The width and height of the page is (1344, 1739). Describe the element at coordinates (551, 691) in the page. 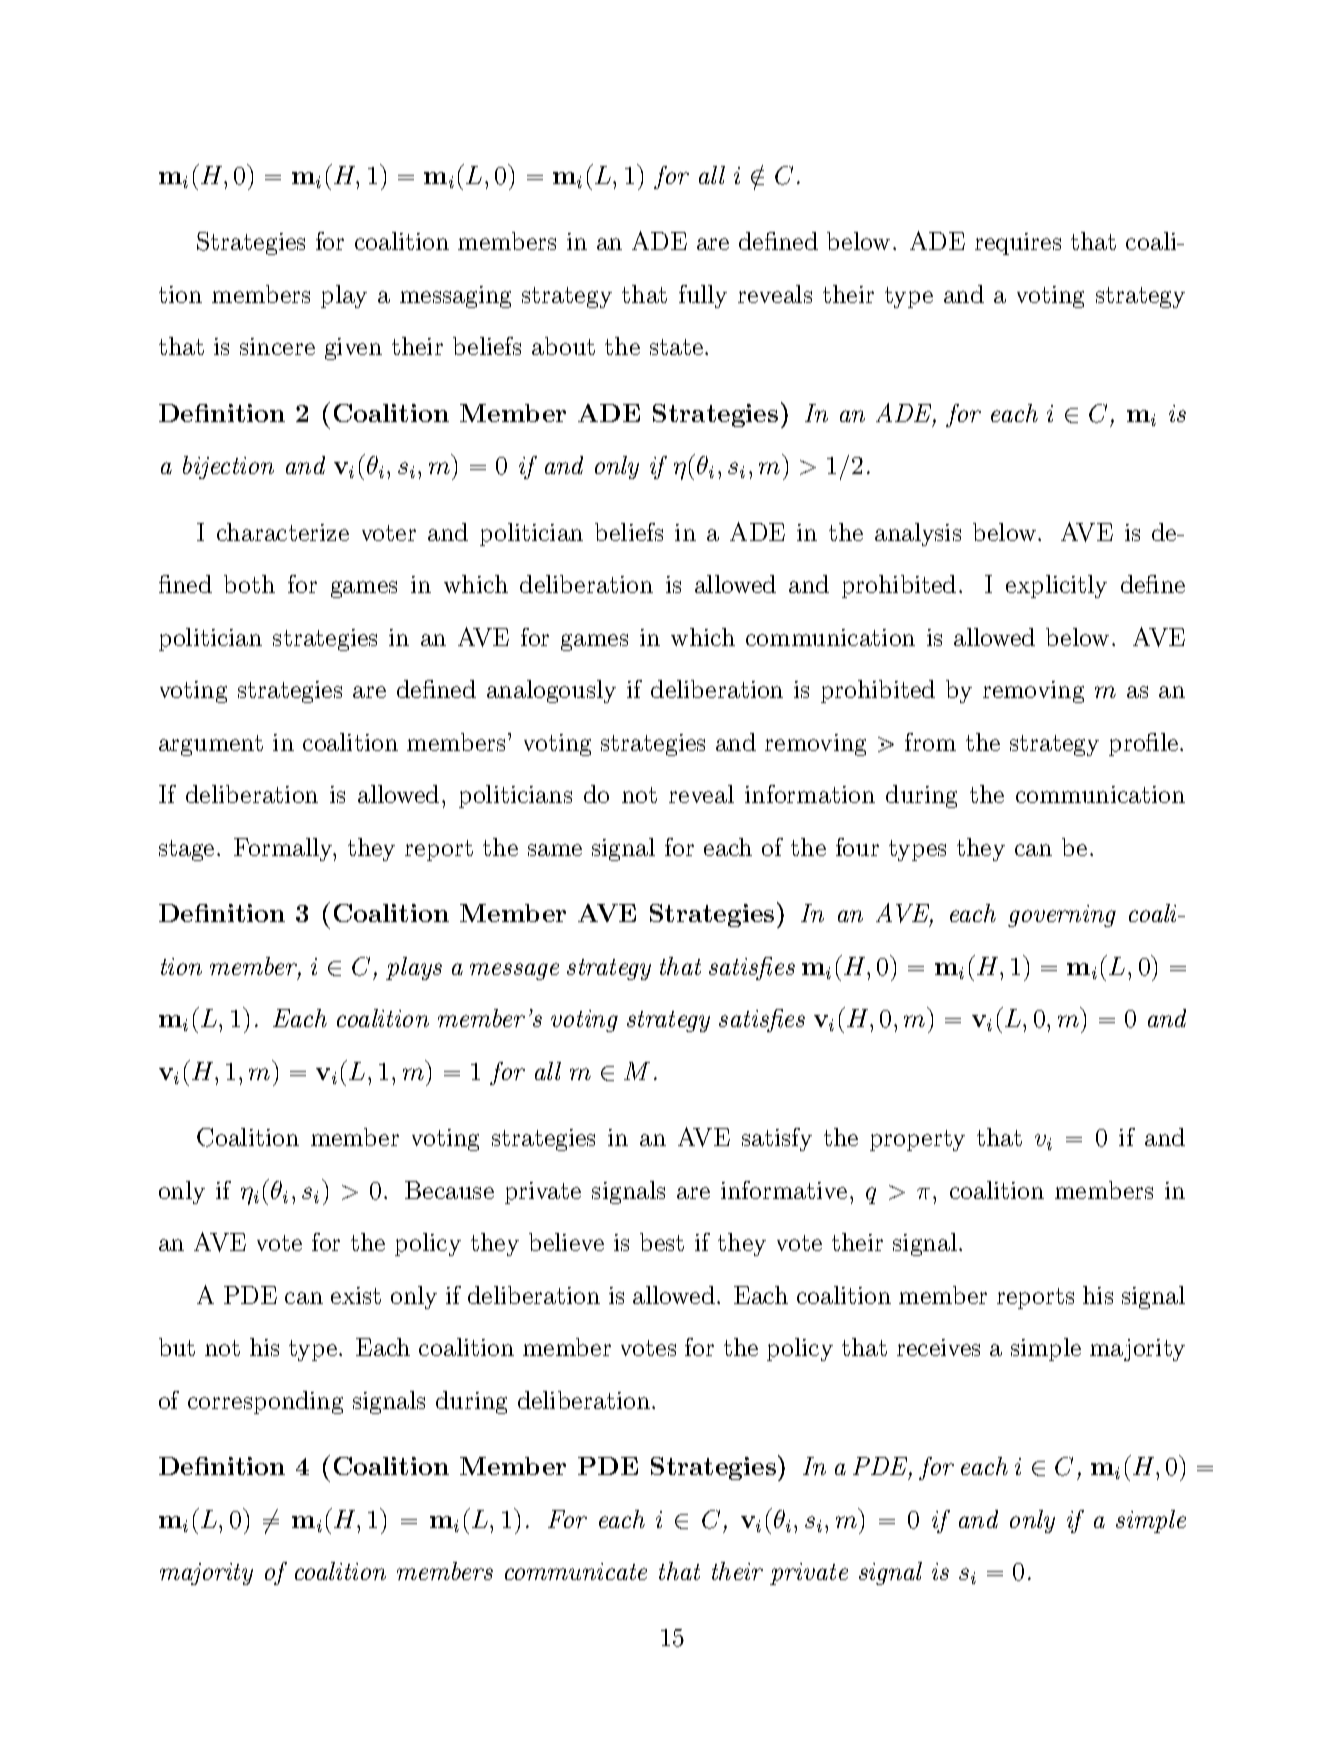

I see `analogously` at that location.
